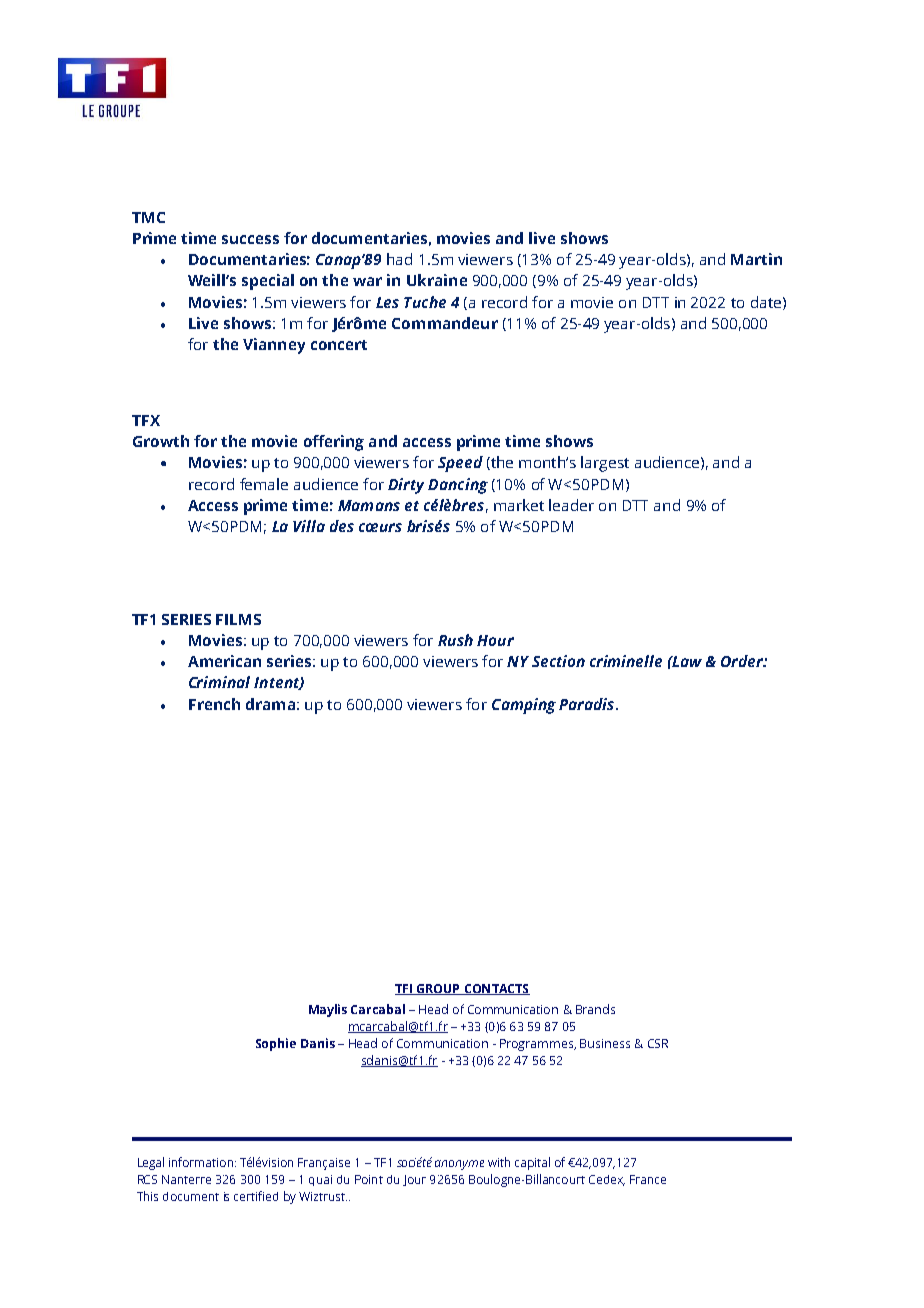  Describe the element at coordinates (460, 464) in the image. I see `Speed` at that location.
